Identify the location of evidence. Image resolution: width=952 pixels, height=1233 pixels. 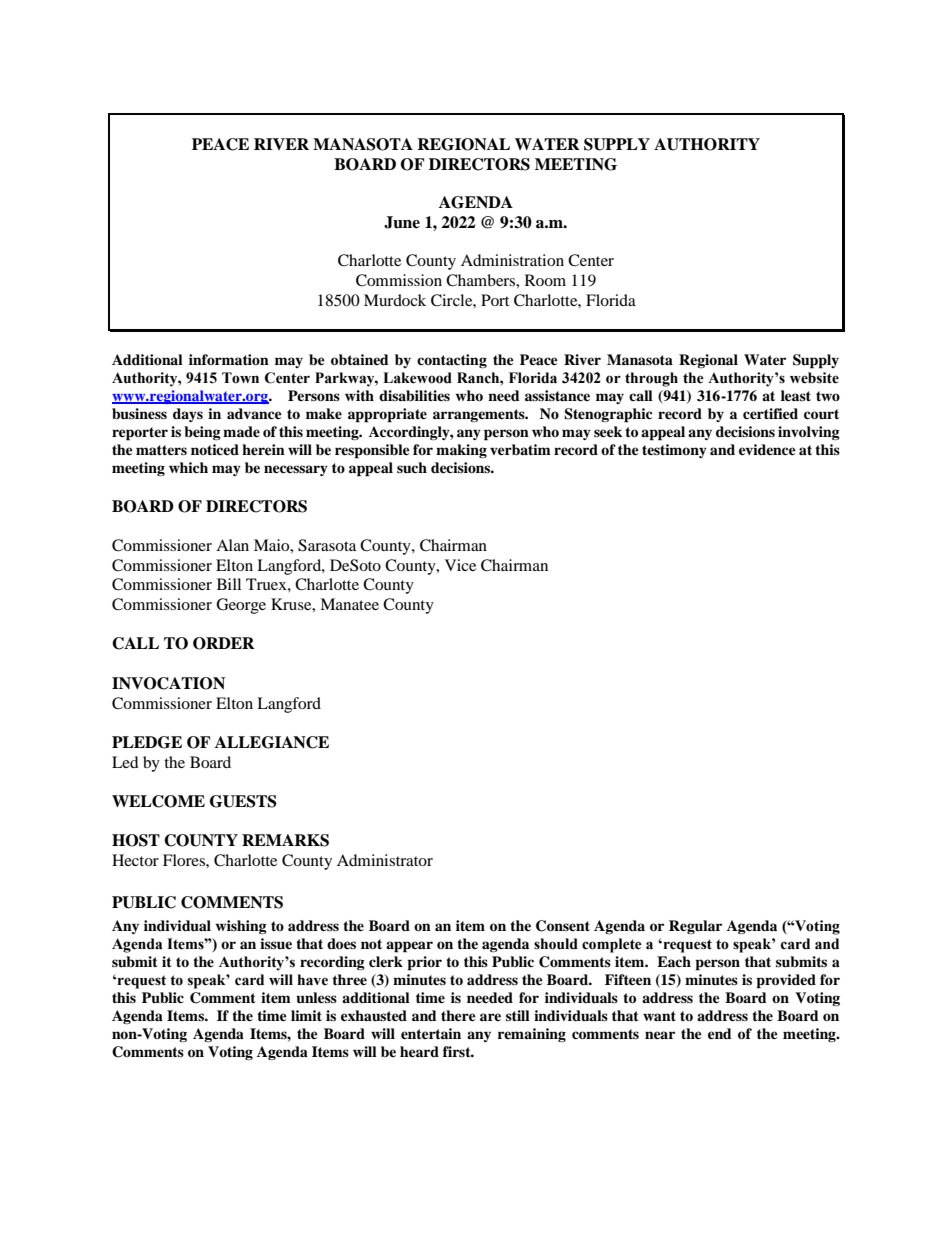
(767, 449).
